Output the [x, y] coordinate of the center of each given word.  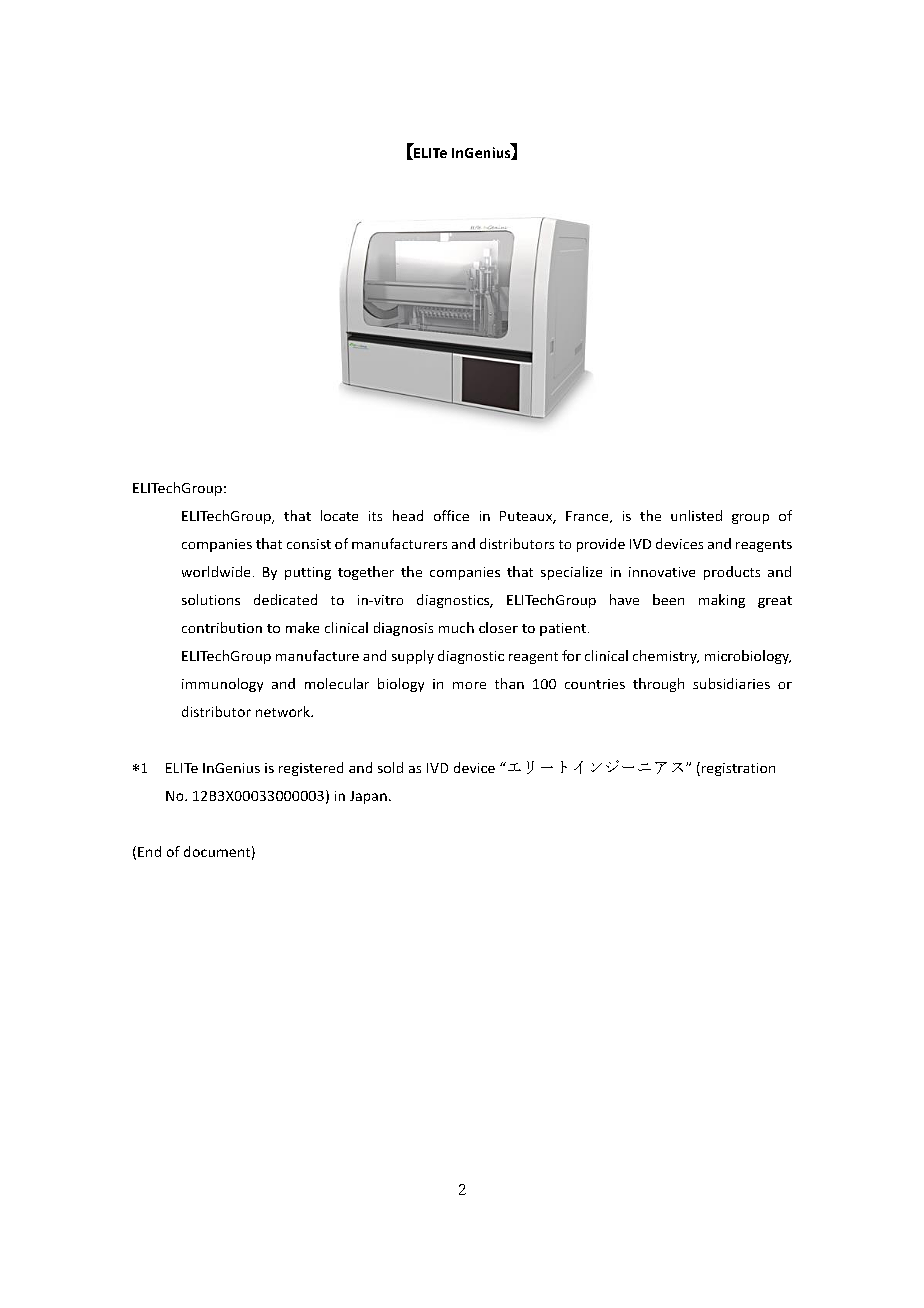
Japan [368, 797]
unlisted [696, 515]
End [149, 851]
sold [390, 767]
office [451, 515]
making [722, 601]
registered [311, 769]
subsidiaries [731, 683]
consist [309, 544]
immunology [222, 685]
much [456, 627]
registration [738, 769]
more [469, 685]
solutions [211, 599]
